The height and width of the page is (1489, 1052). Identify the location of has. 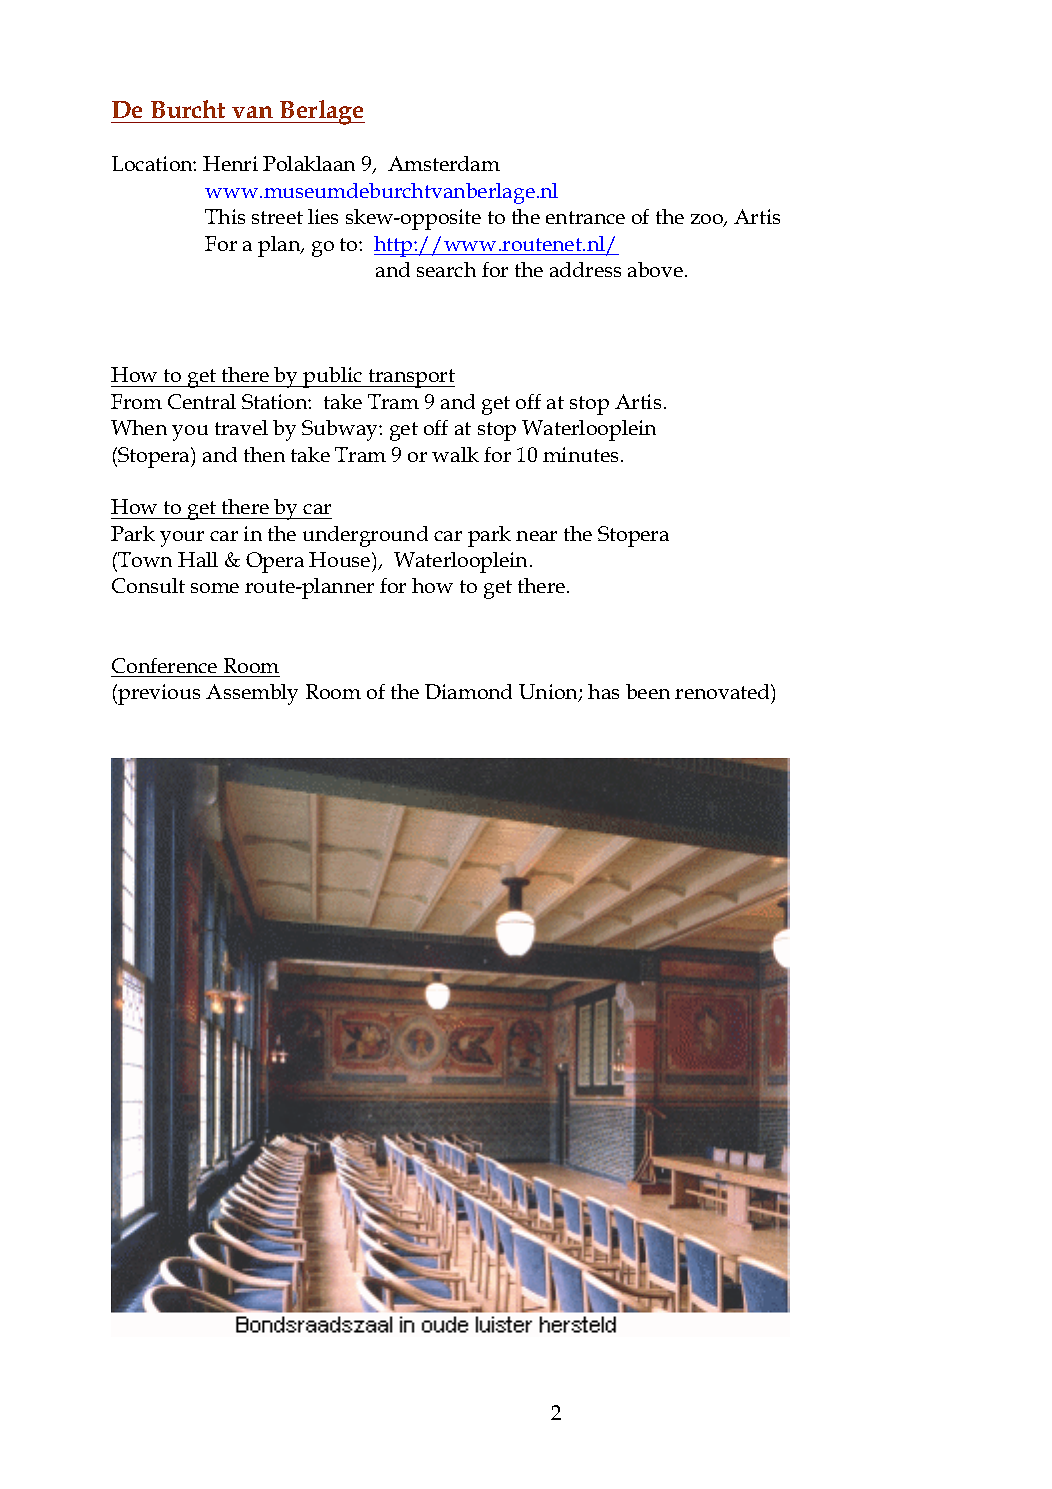
(603, 691).
